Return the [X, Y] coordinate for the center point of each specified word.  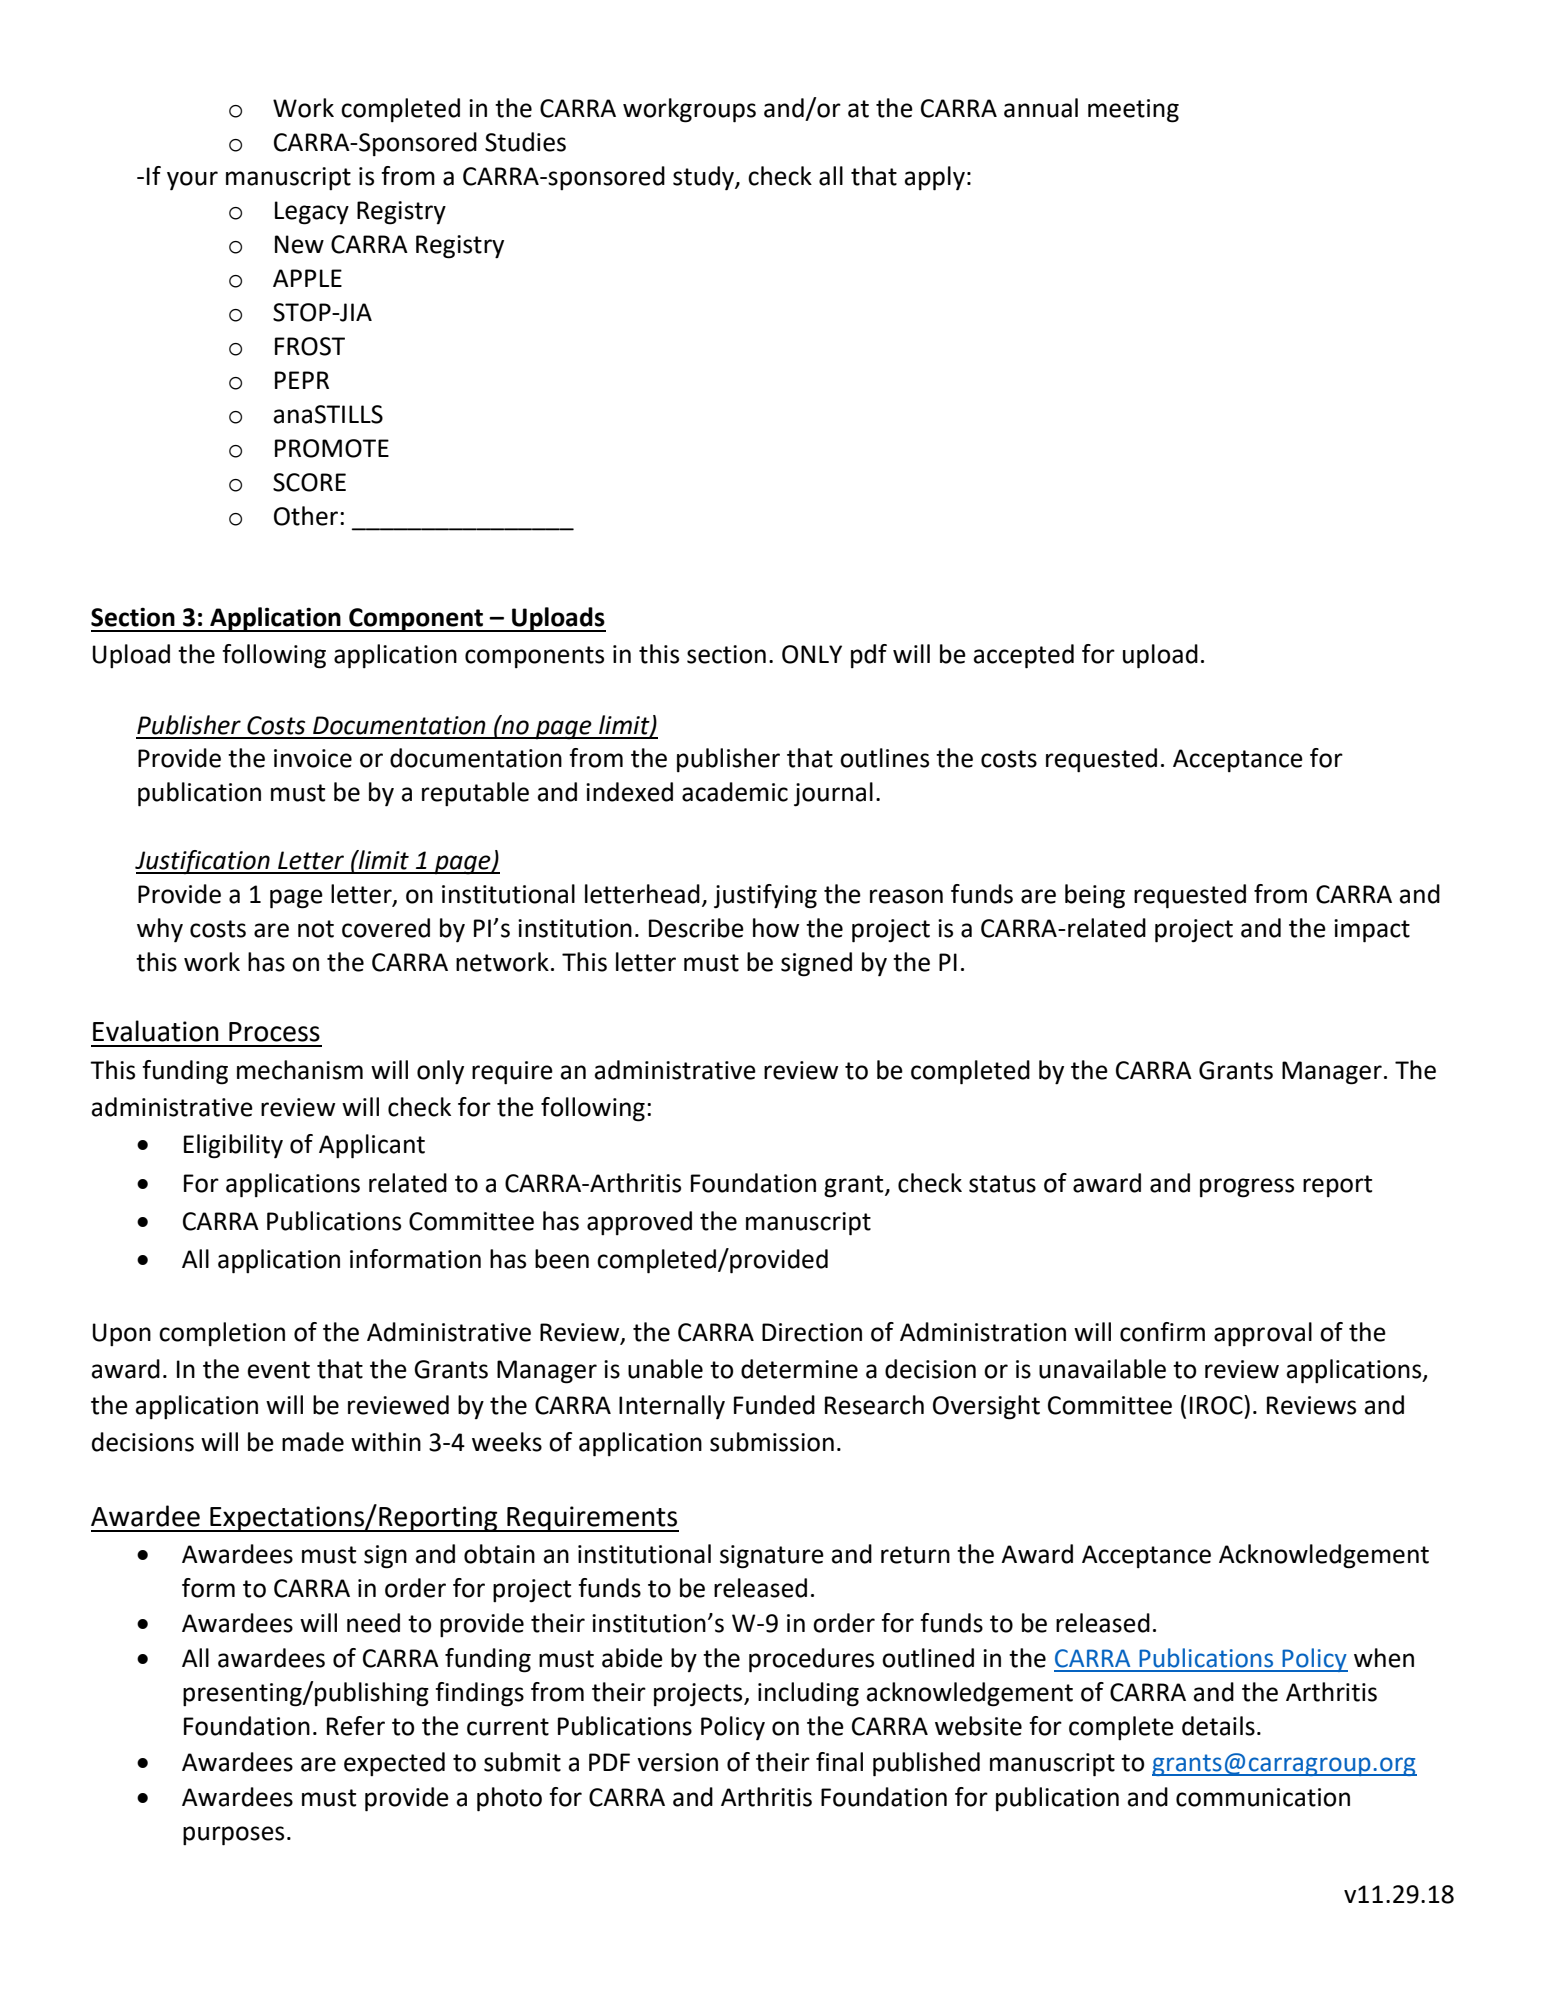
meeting [1133, 111]
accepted [1024, 656]
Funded [774, 1405]
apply [935, 178]
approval [1263, 1334]
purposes [233, 1836]
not [316, 929]
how [776, 928]
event [279, 1370]
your [192, 181]
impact [1372, 931]
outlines [884, 758]
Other [307, 516]
